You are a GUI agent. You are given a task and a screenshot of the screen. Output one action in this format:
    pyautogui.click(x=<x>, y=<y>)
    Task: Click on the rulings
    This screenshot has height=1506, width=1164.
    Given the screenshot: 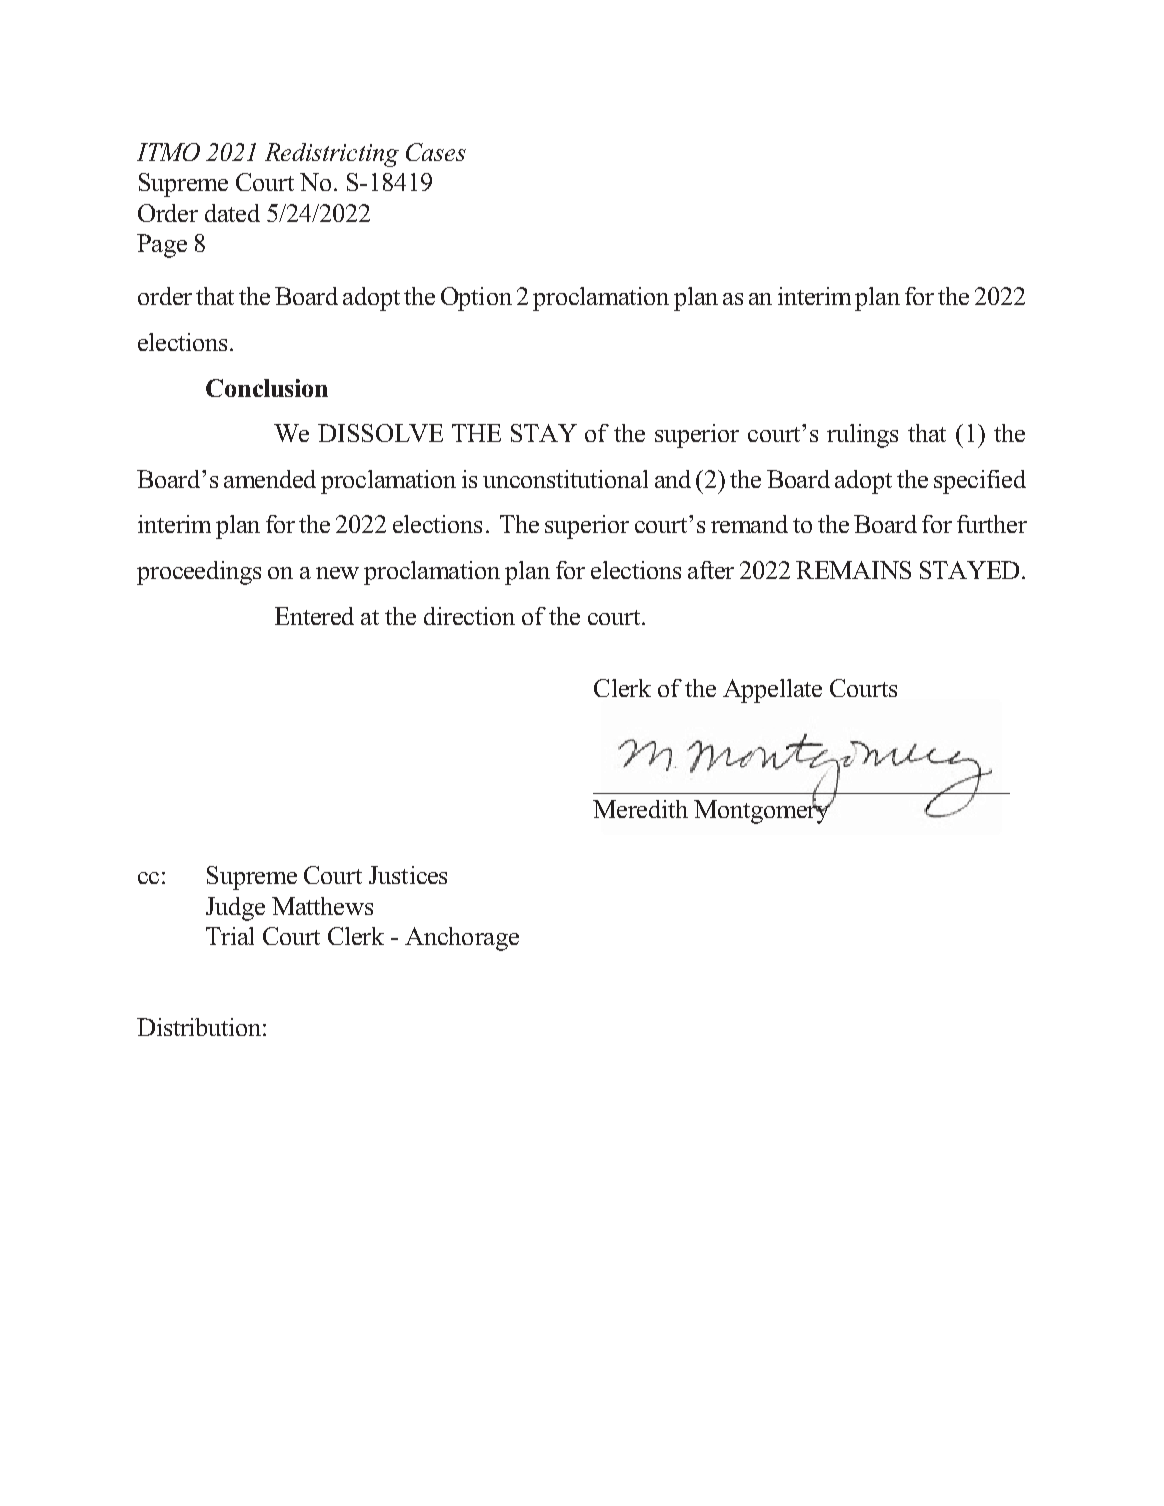 What is the action you would take?
    pyautogui.click(x=862, y=436)
